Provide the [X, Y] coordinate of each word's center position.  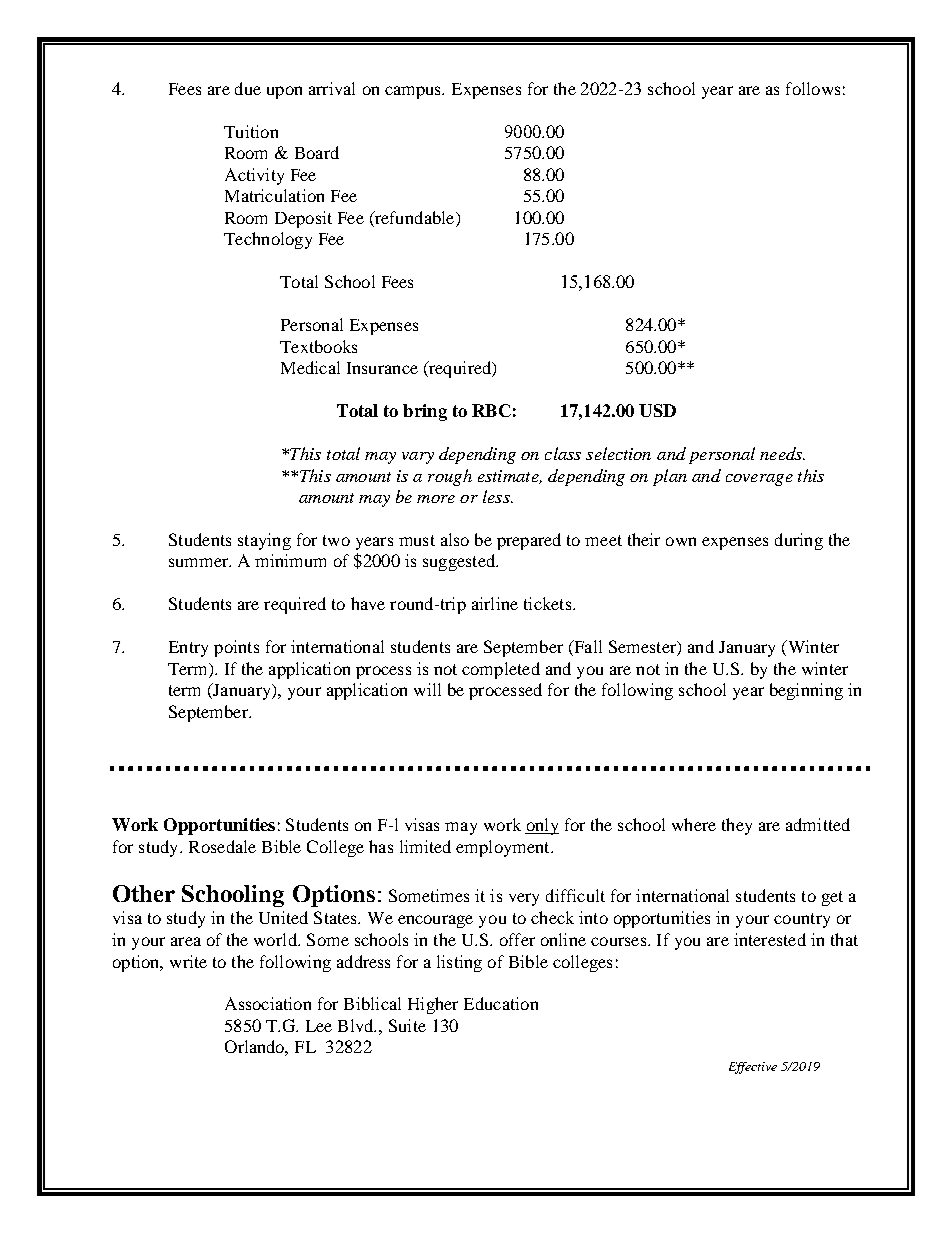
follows [813, 88]
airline [495, 603]
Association [268, 1003]
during [799, 541]
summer [200, 562]
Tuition [251, 131]
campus [414, 92]
